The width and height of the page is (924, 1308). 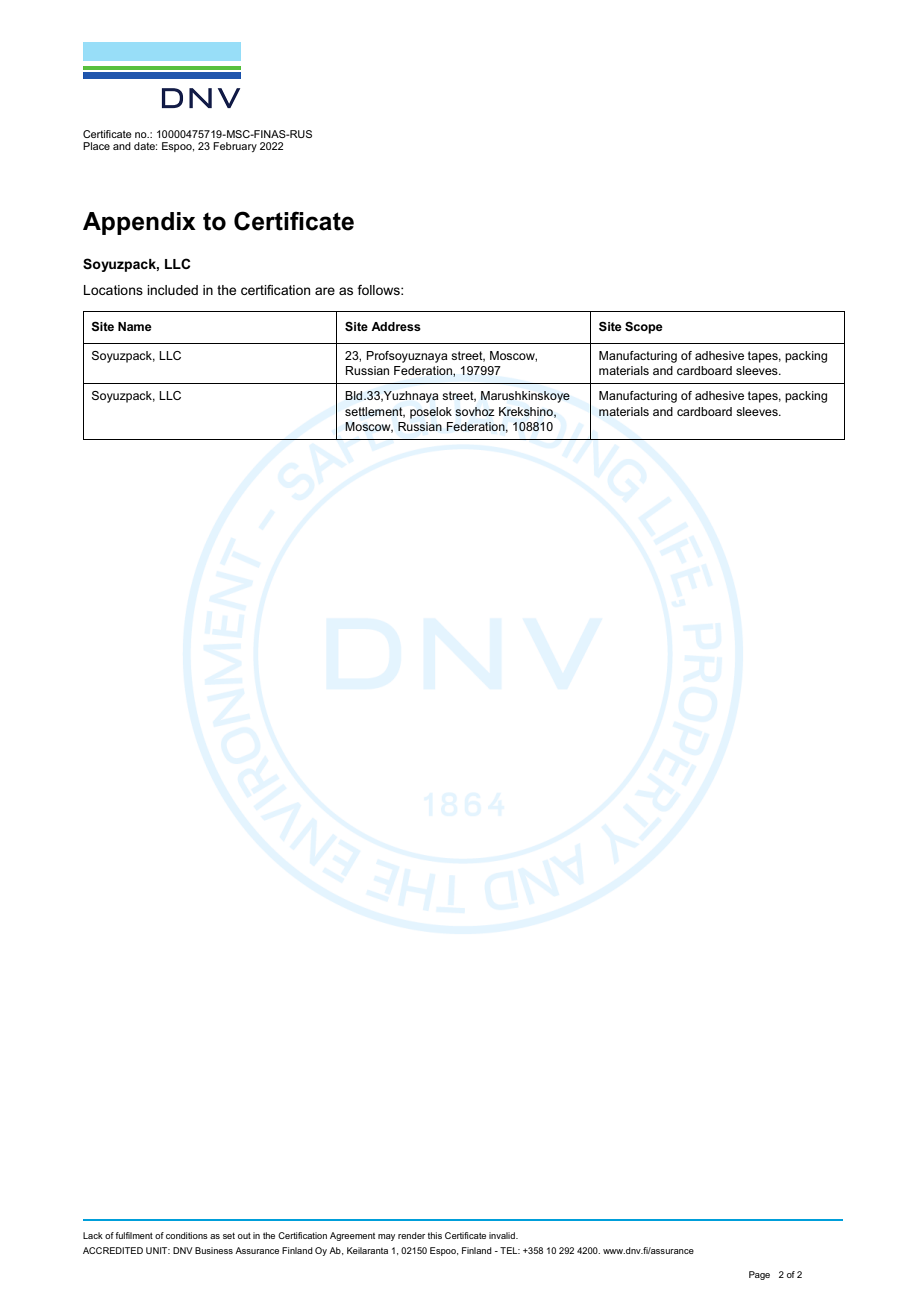 I want to click on invalid, so click(x=503, y=1235).
